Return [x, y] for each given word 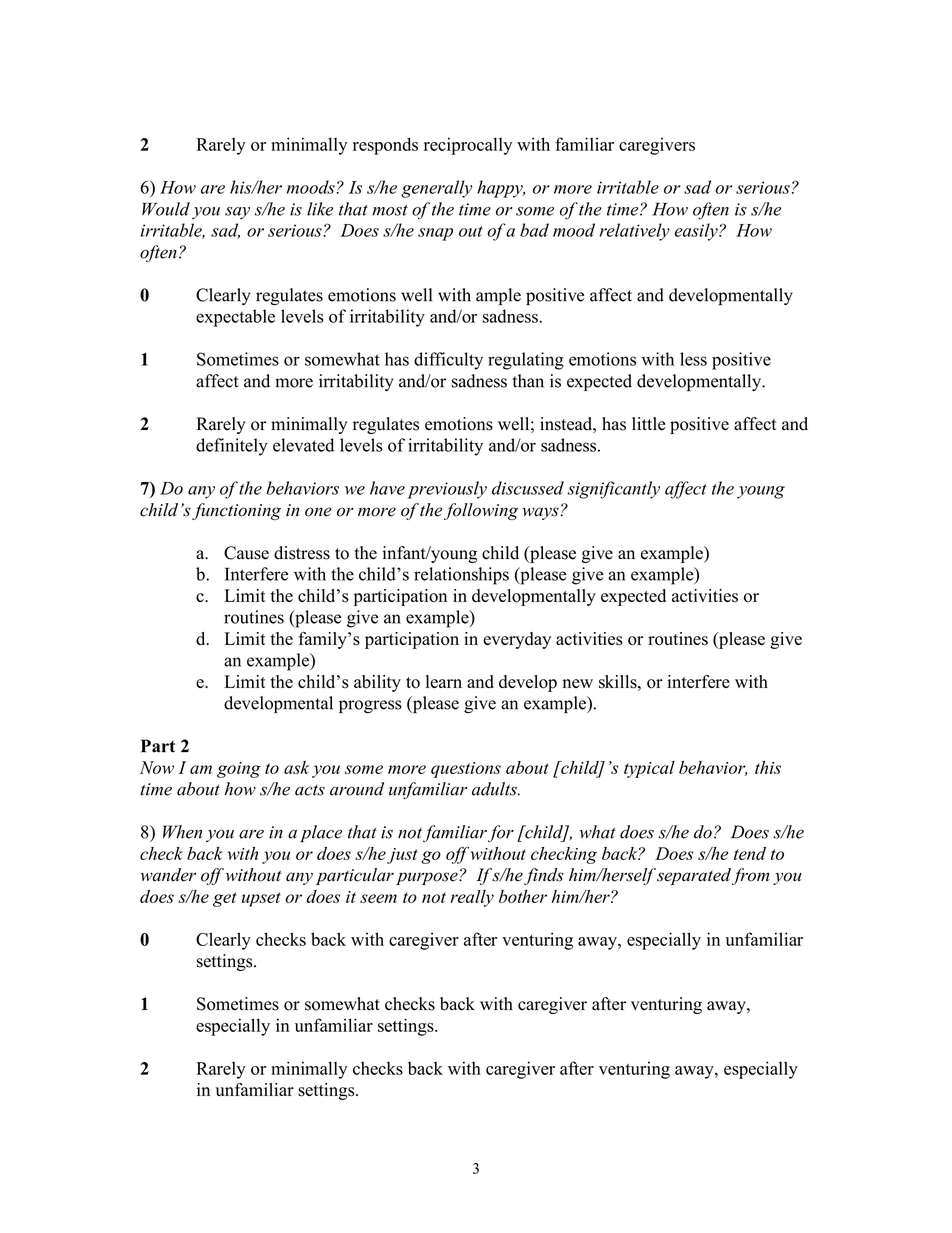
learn [444, 681]
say [237, 213]
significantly [614, 490]
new [578, 683]
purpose [428, 878]
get [225, 899]
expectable [235, 318]
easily [697, 232]
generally [436, 189]
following [481, 511]
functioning [236, 511]
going [239, 770]
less [693, 359]
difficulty [448, 361]
